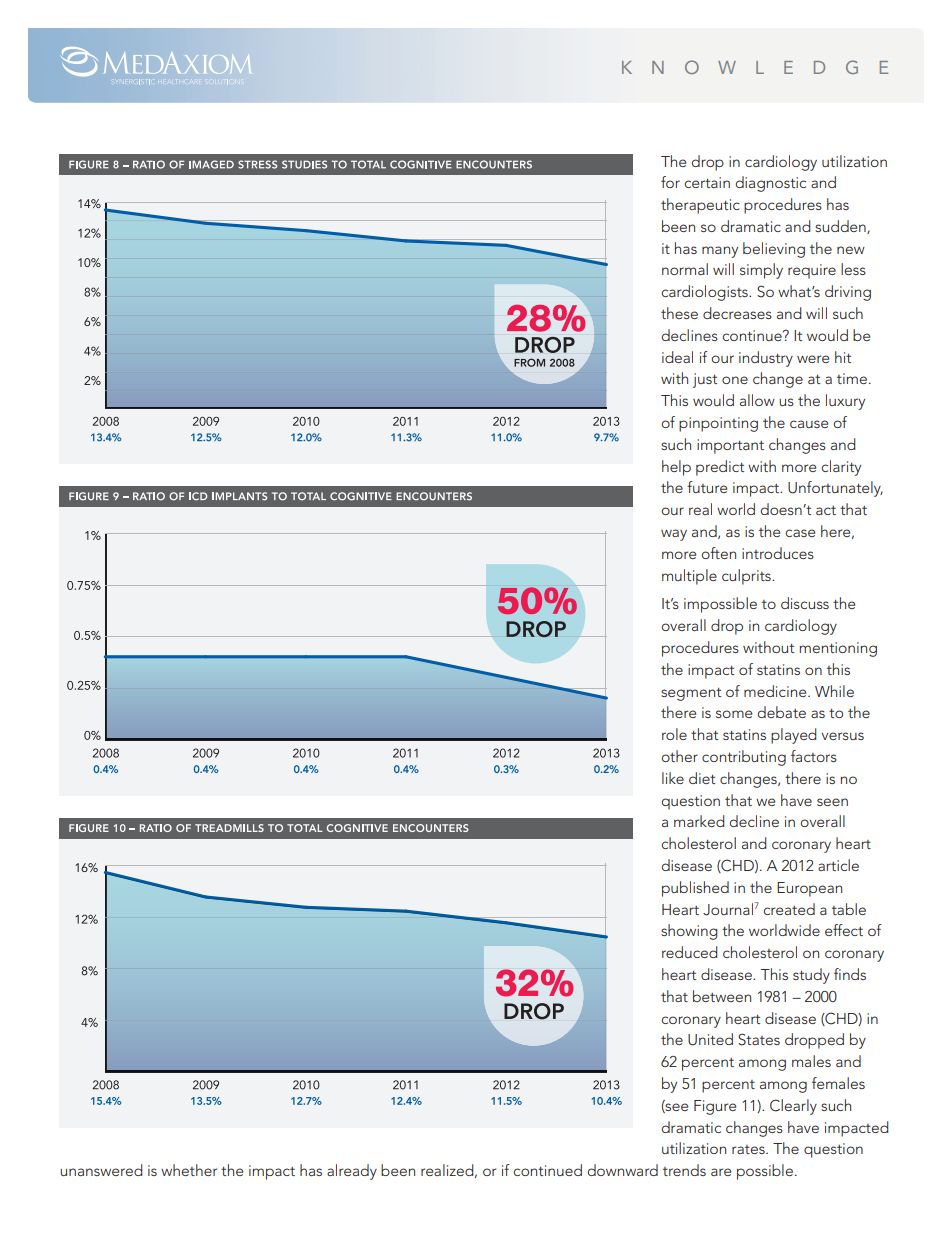 This screenshot has width=952, height=1233. Describe the element at coordinates (685, 269) in the screenshot. I see `normal` at that location.
